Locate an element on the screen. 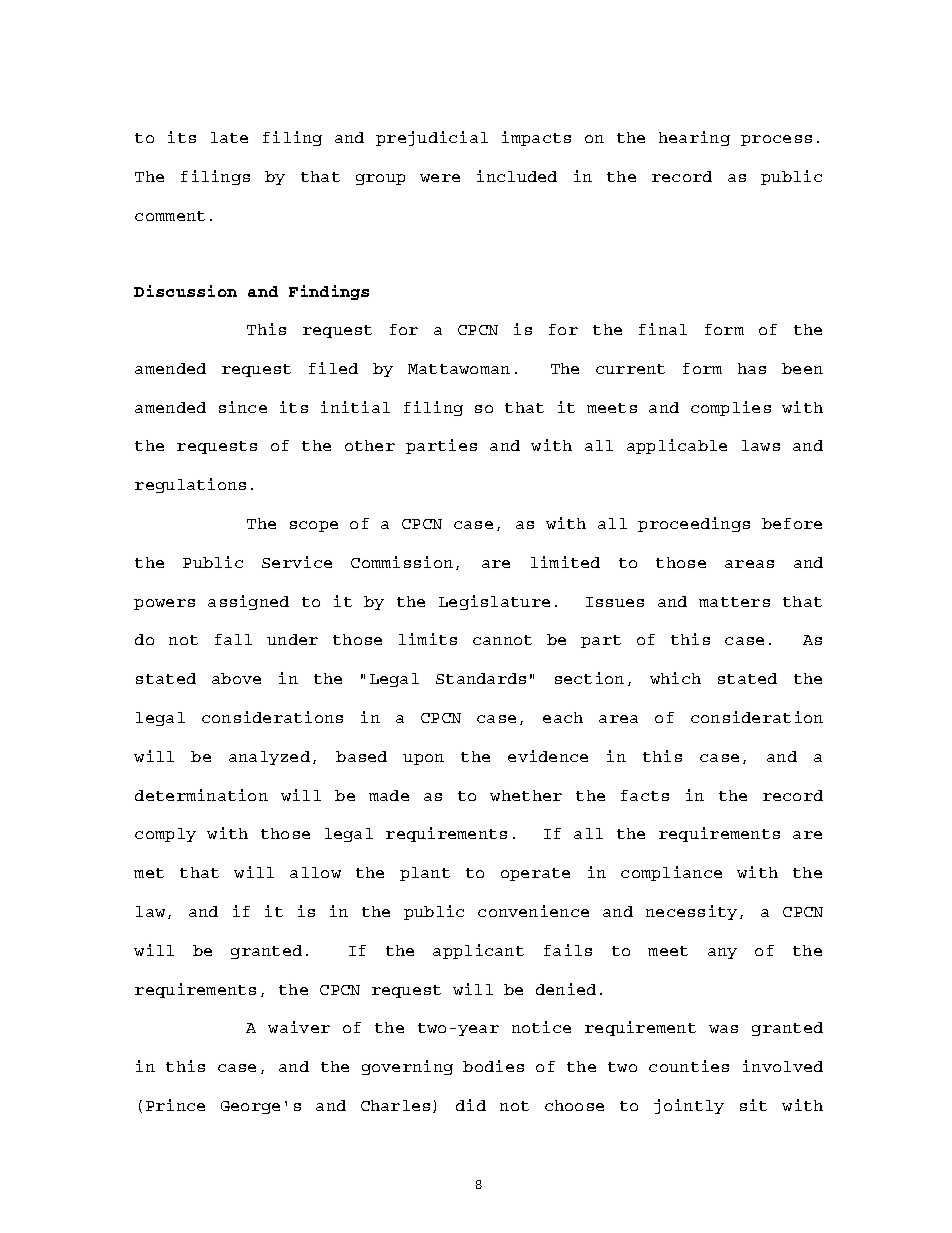 The height and width of the screenshot is (1233, 952). hearing is located at coordinates (694, 138).
